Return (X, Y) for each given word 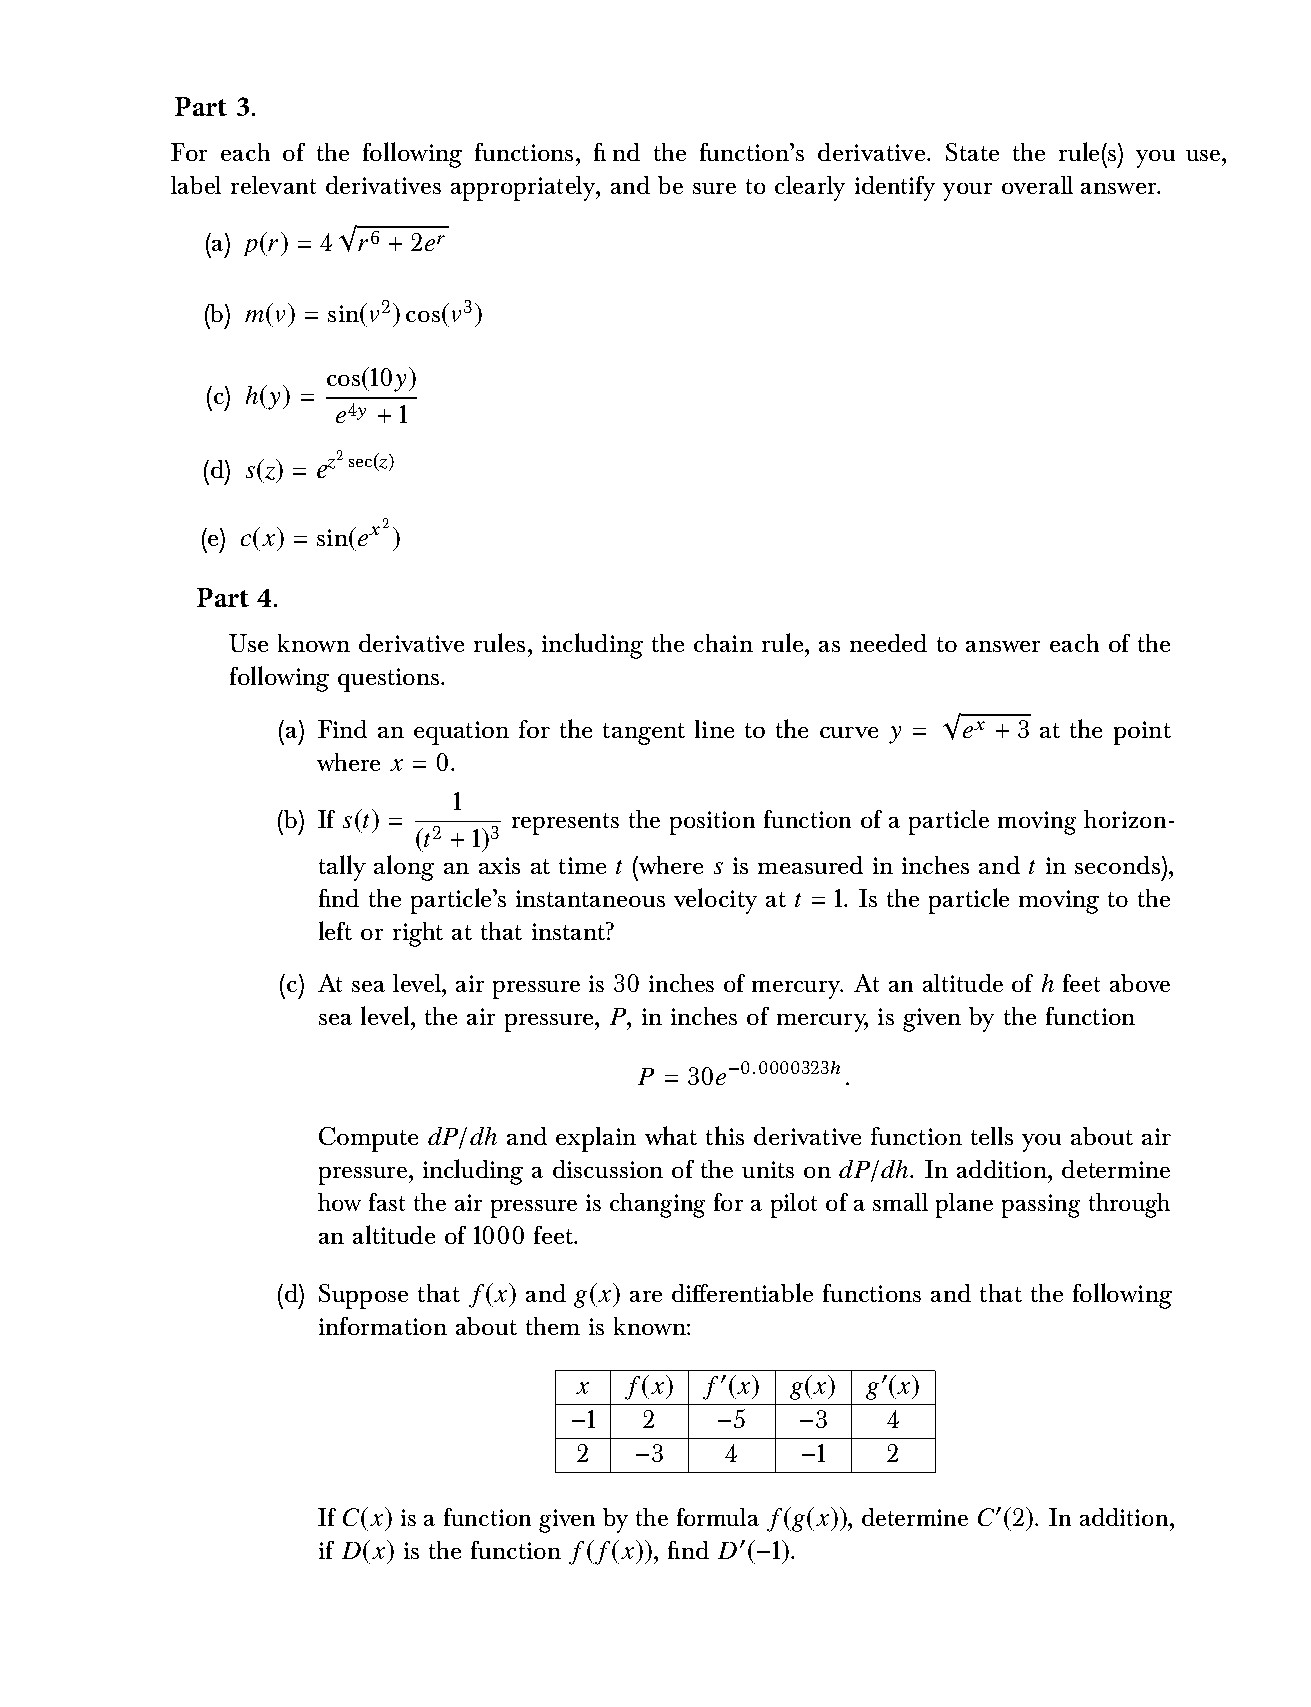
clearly (810, 188)
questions (390, 680)
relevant (273, 185)
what (671, 1135)
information (383, 1326)
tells (992, 1136)
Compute (368, 1139)
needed (888, 643)
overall (1037, 185)
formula (718, 1517)
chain (723, 643)
